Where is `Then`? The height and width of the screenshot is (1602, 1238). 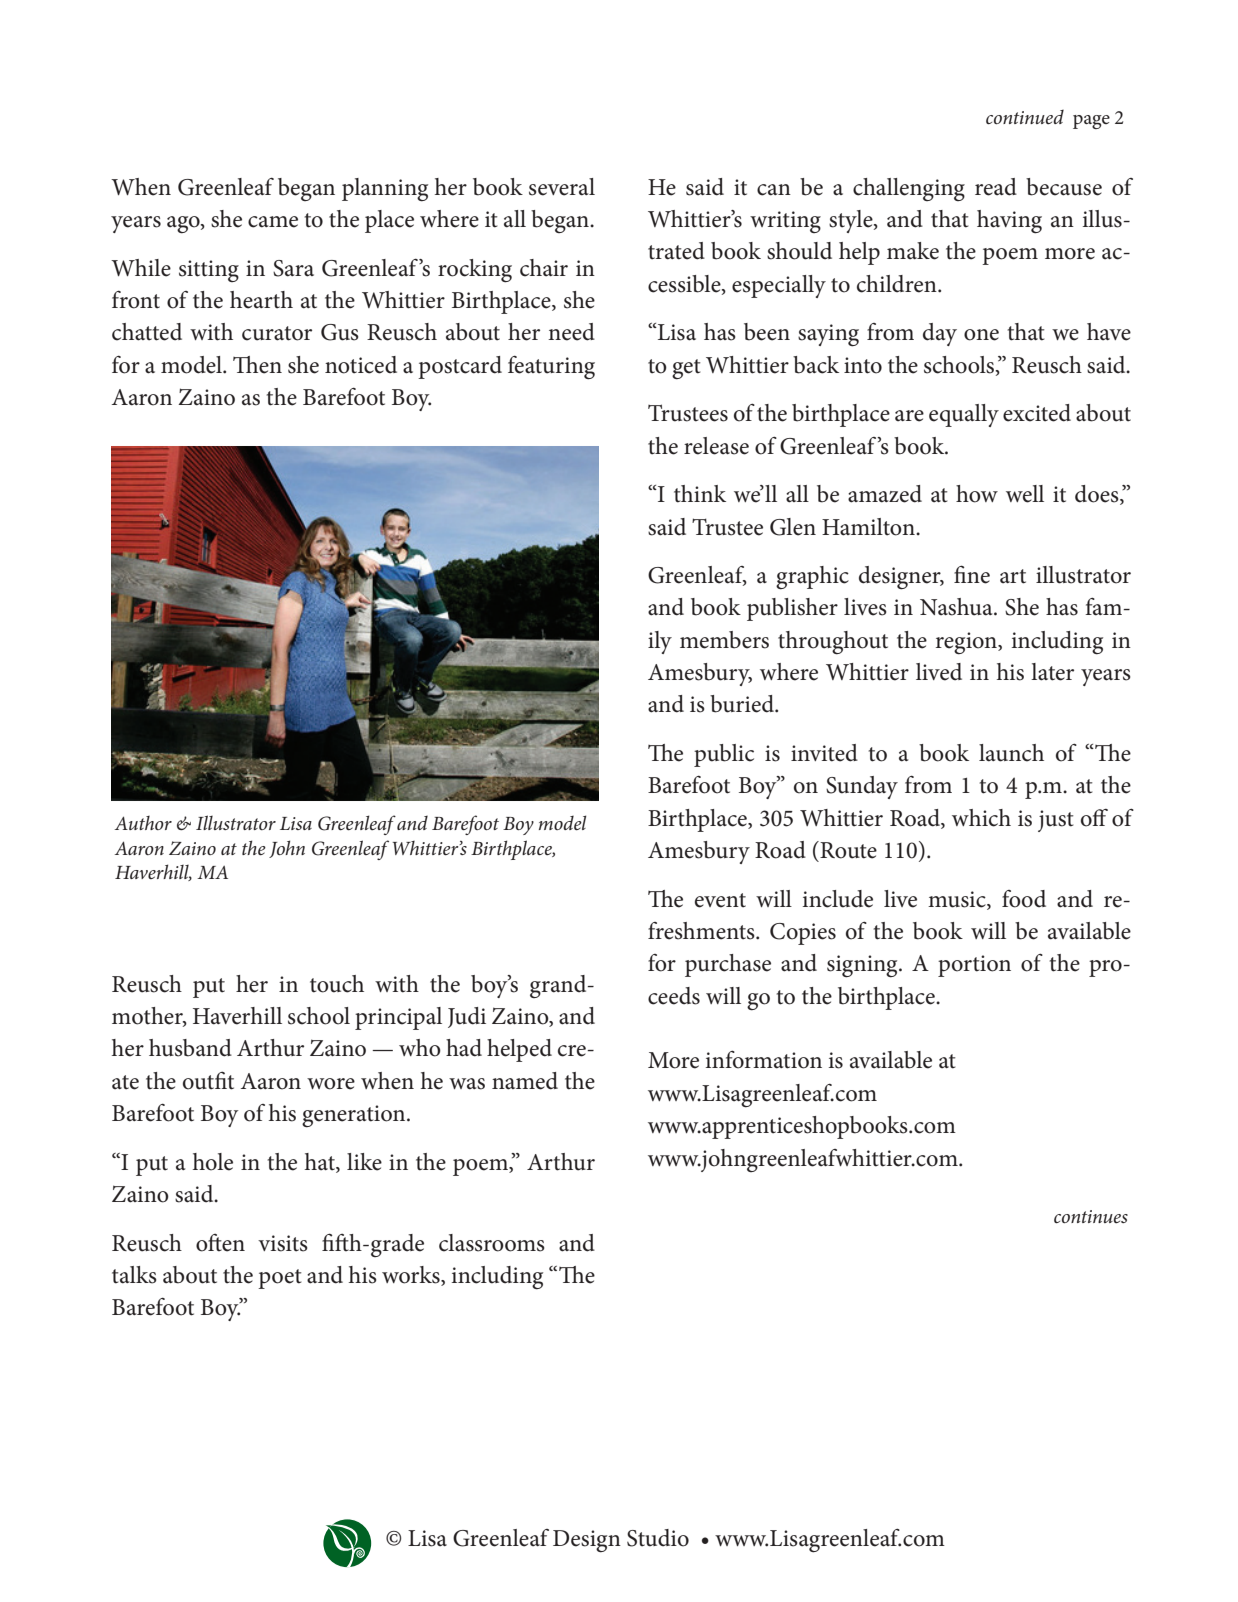
Then is located at coordinates (257, 365).
